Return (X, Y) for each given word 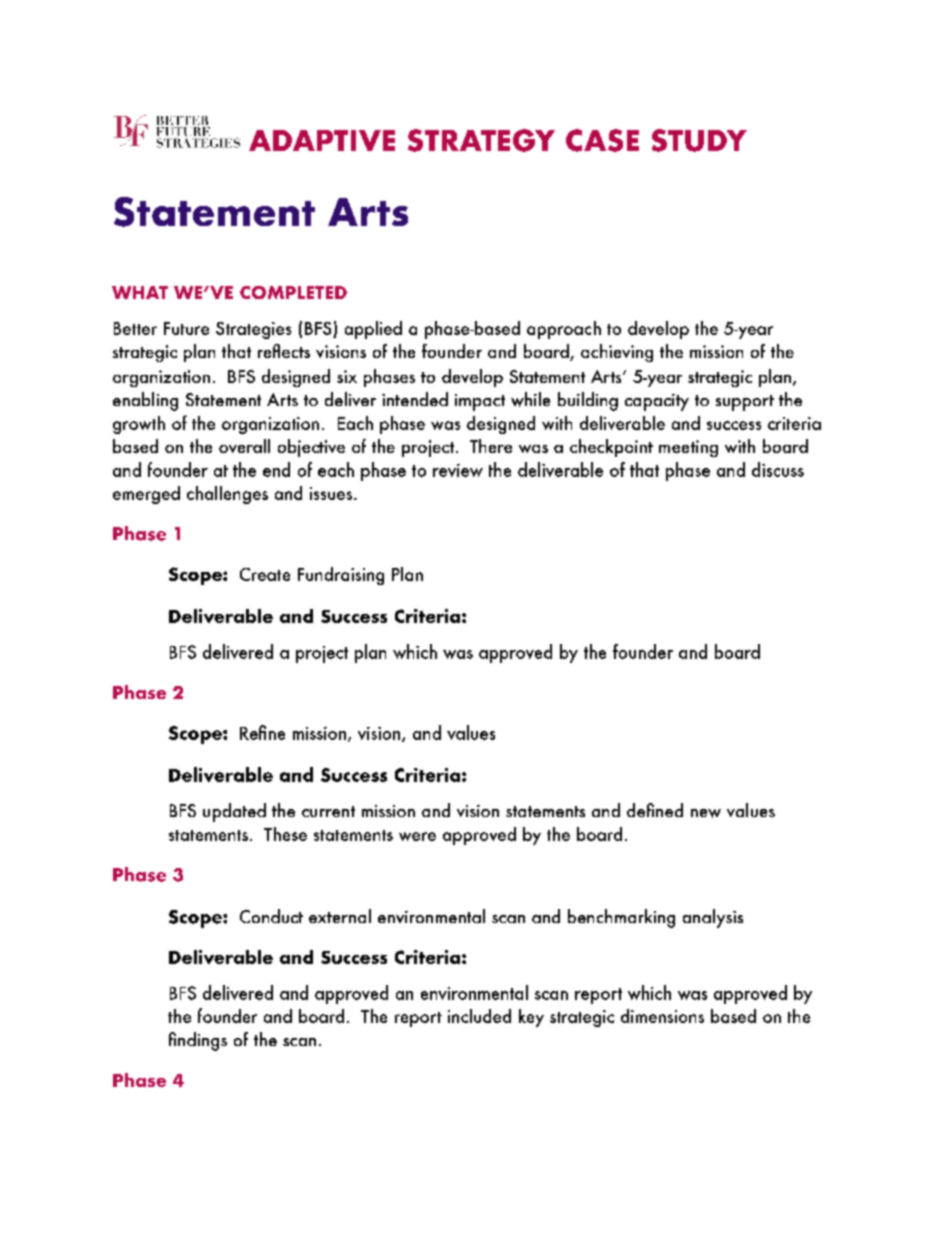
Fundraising (341, 576)
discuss (778, 469)
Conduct (271, 916)
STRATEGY (481, 140)
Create (265, 574)
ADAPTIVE (322, 140)
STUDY (699, 140)
